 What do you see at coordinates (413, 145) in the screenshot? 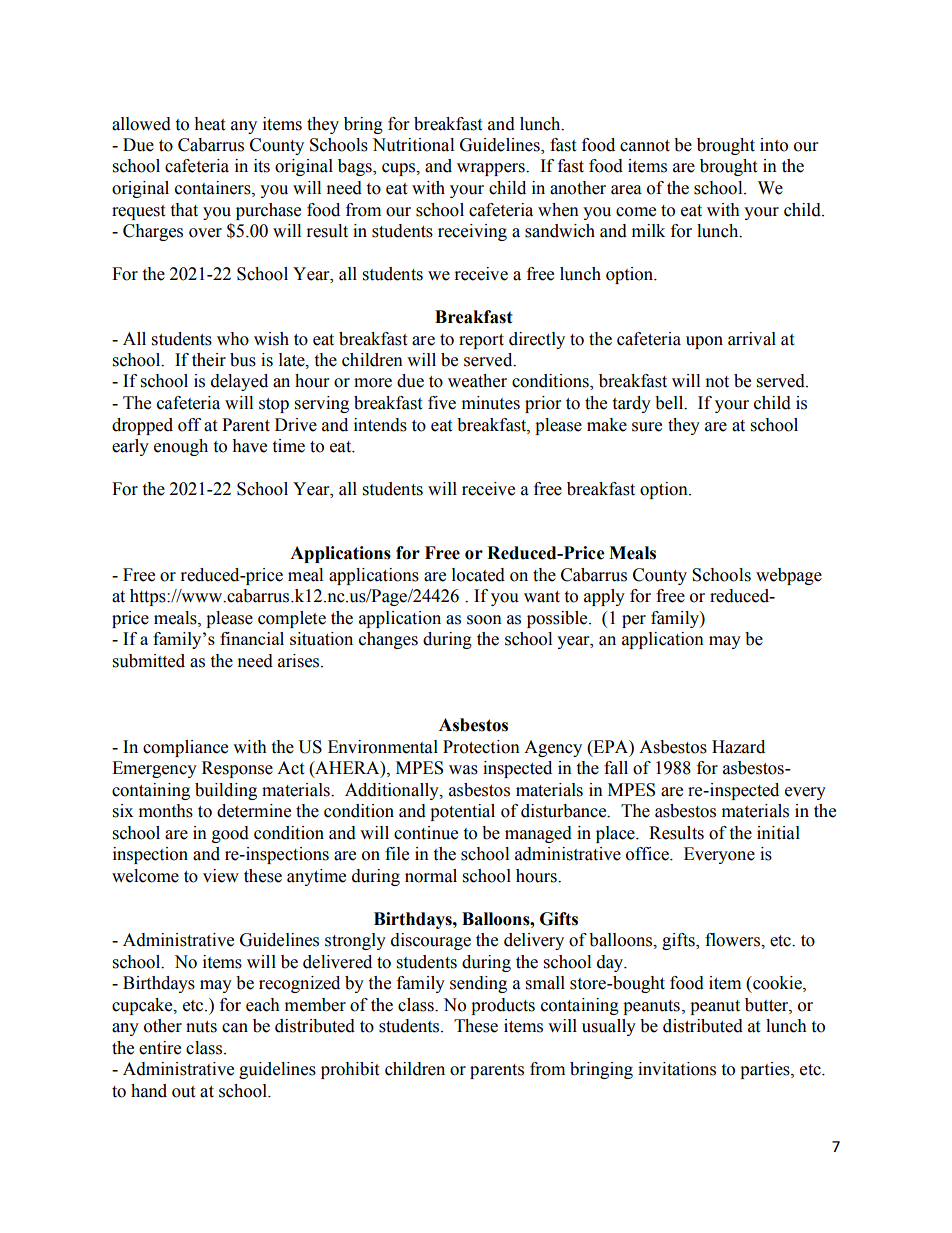
I see `Nutritional` at bounding box center [413, 145].
